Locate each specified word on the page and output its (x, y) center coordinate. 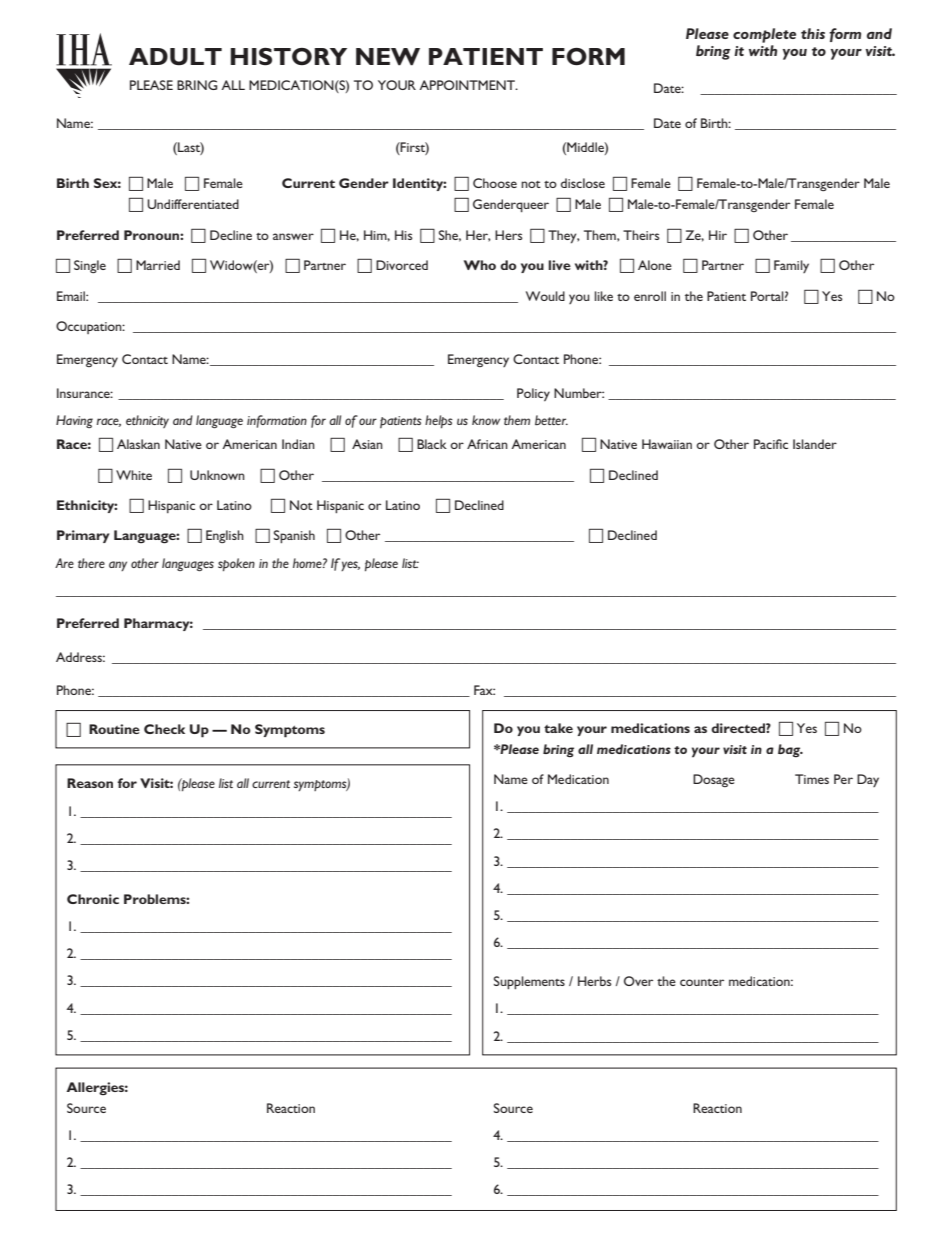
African (487, 444)
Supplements (529, 982)
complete (764, 35)
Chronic (93, 899)
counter (702, 982)
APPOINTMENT (468, 85)
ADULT (175, 57)
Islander (815, 444)
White (134, 475)
